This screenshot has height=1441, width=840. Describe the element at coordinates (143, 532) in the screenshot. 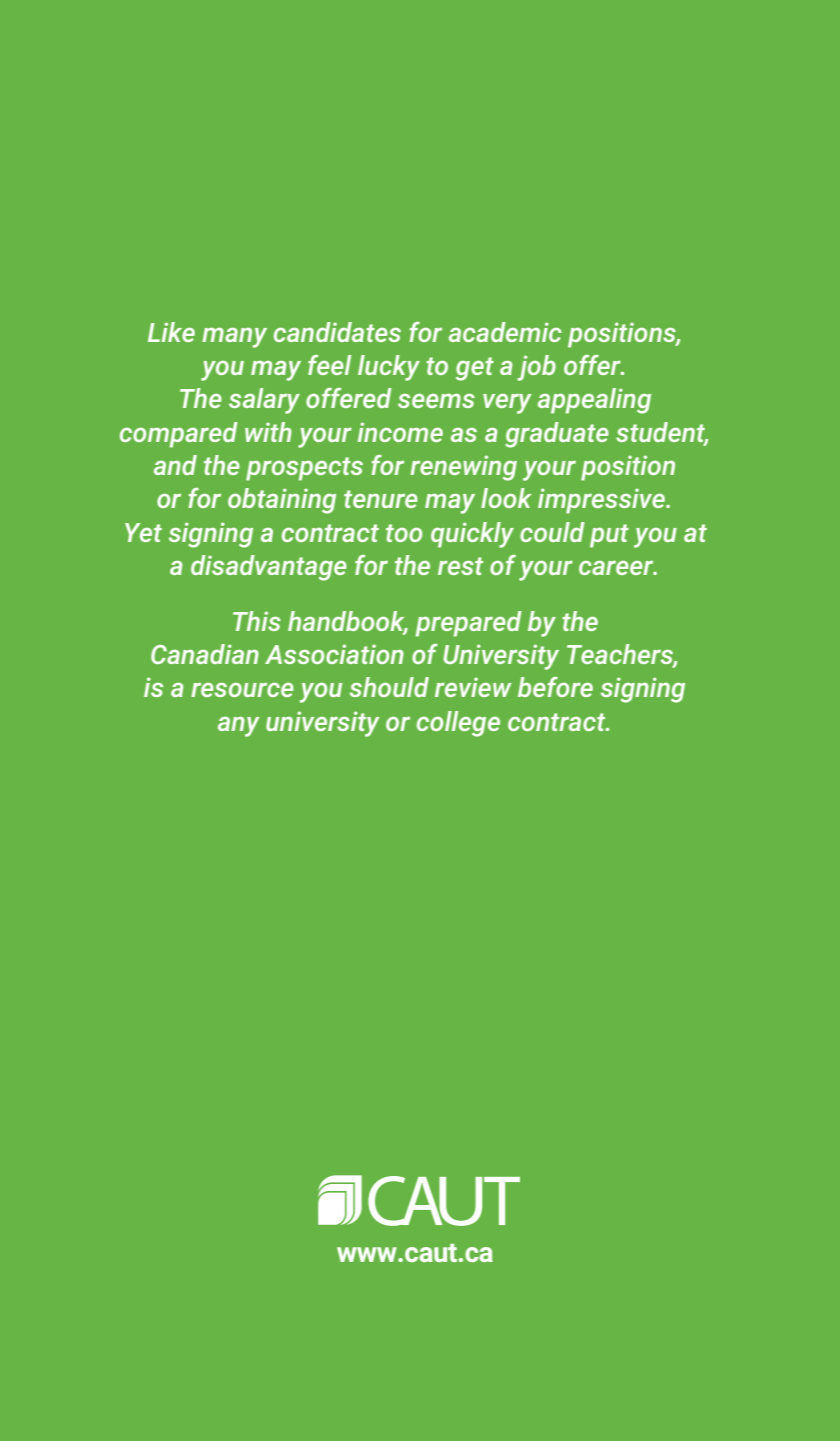

I see `Yet` at that location.
